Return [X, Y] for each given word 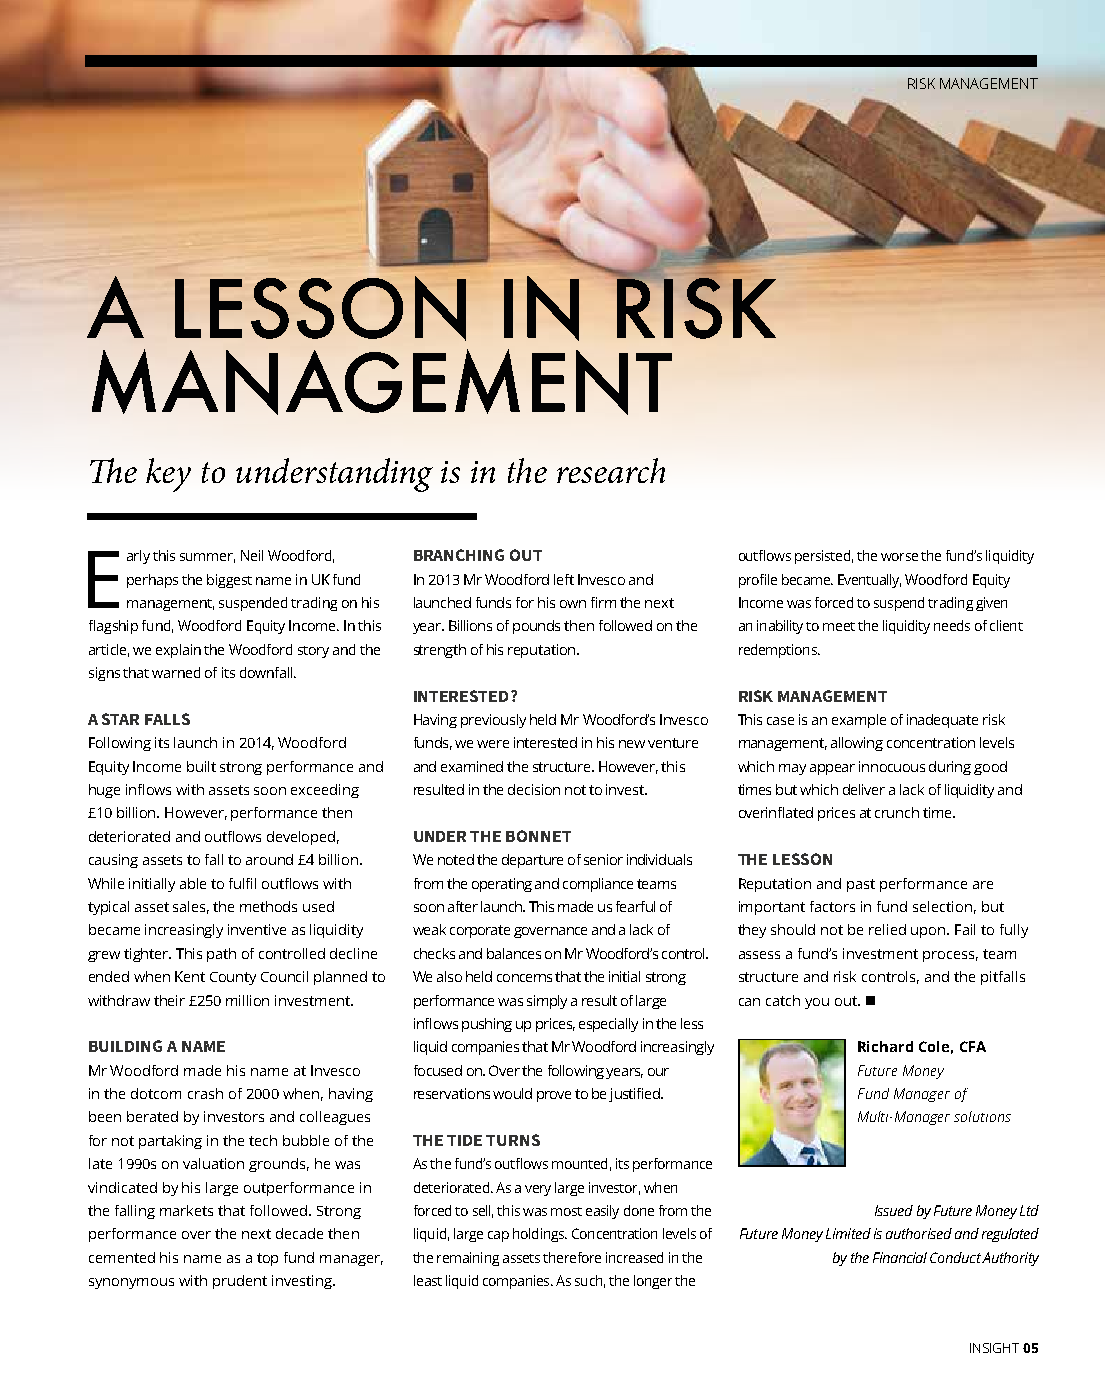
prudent [240, 1282]
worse [899, 557]
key [168, 475]
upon [930, 932]
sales [191, 907]
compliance [598, 885]
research [611, 470]
